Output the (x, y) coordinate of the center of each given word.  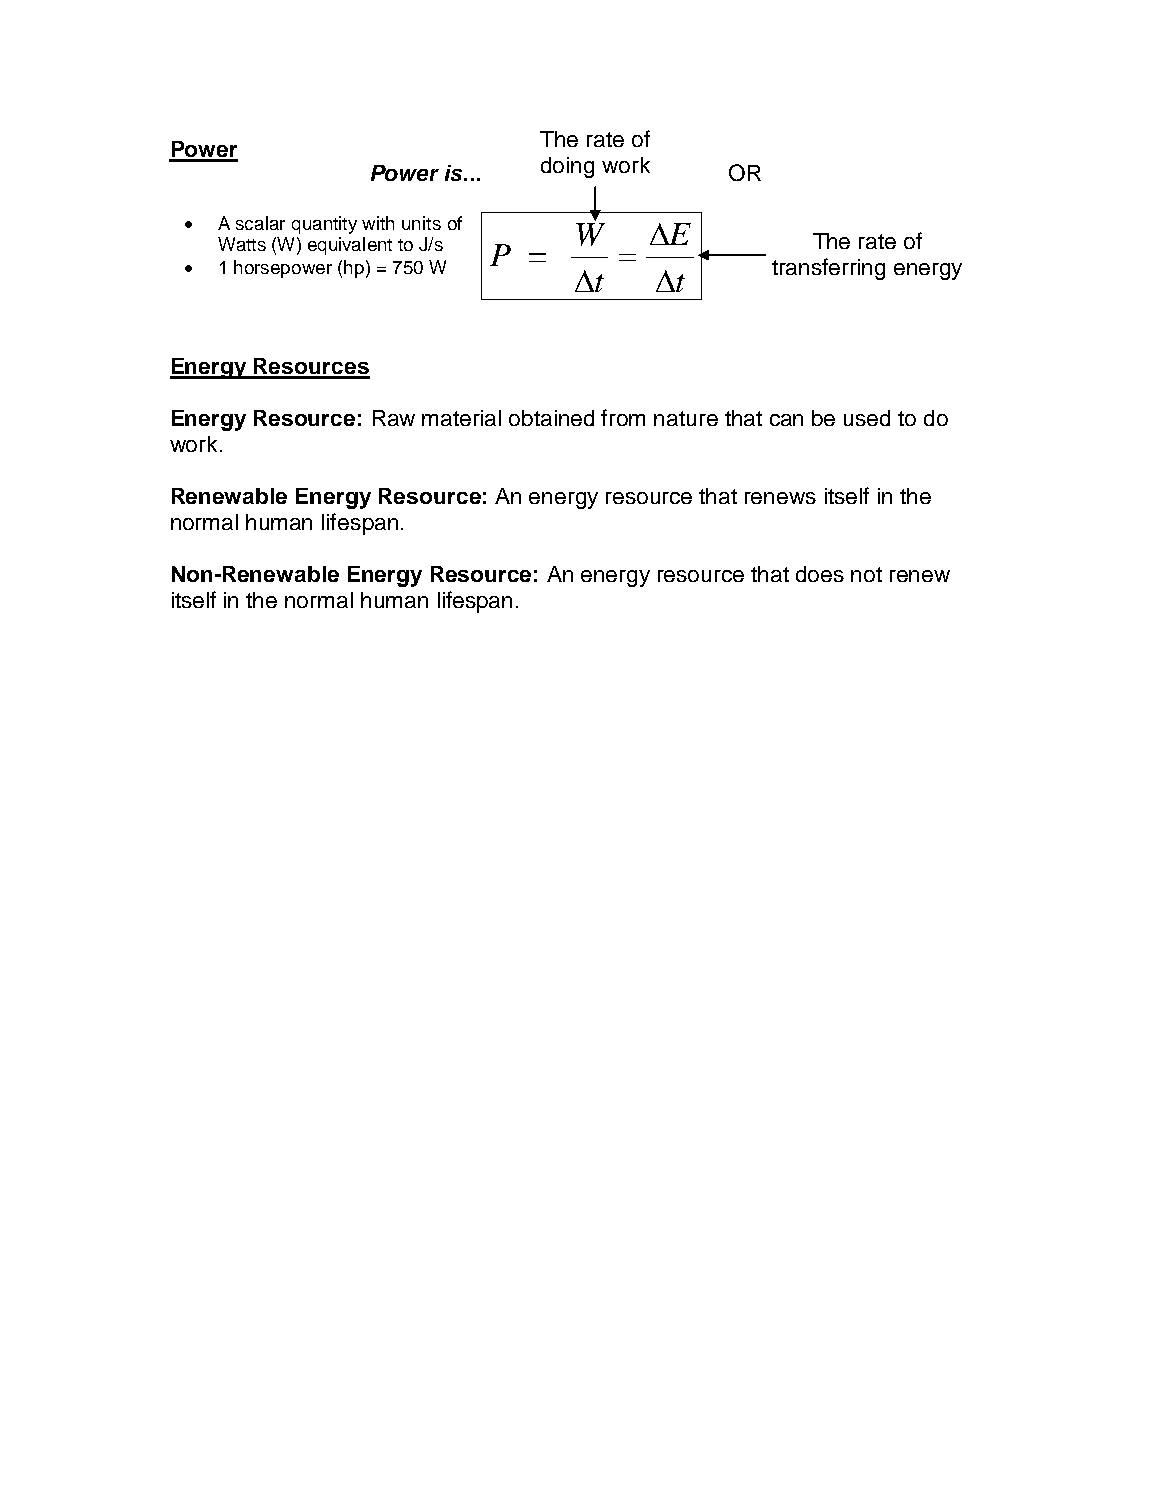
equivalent (350, 246)
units (421, 223)
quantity (324, 225)
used (867, 418)
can (786, 420)
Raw (394, 418)
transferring (828, 269)
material (461, 418)
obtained (551, 418)
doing (567, 167)
